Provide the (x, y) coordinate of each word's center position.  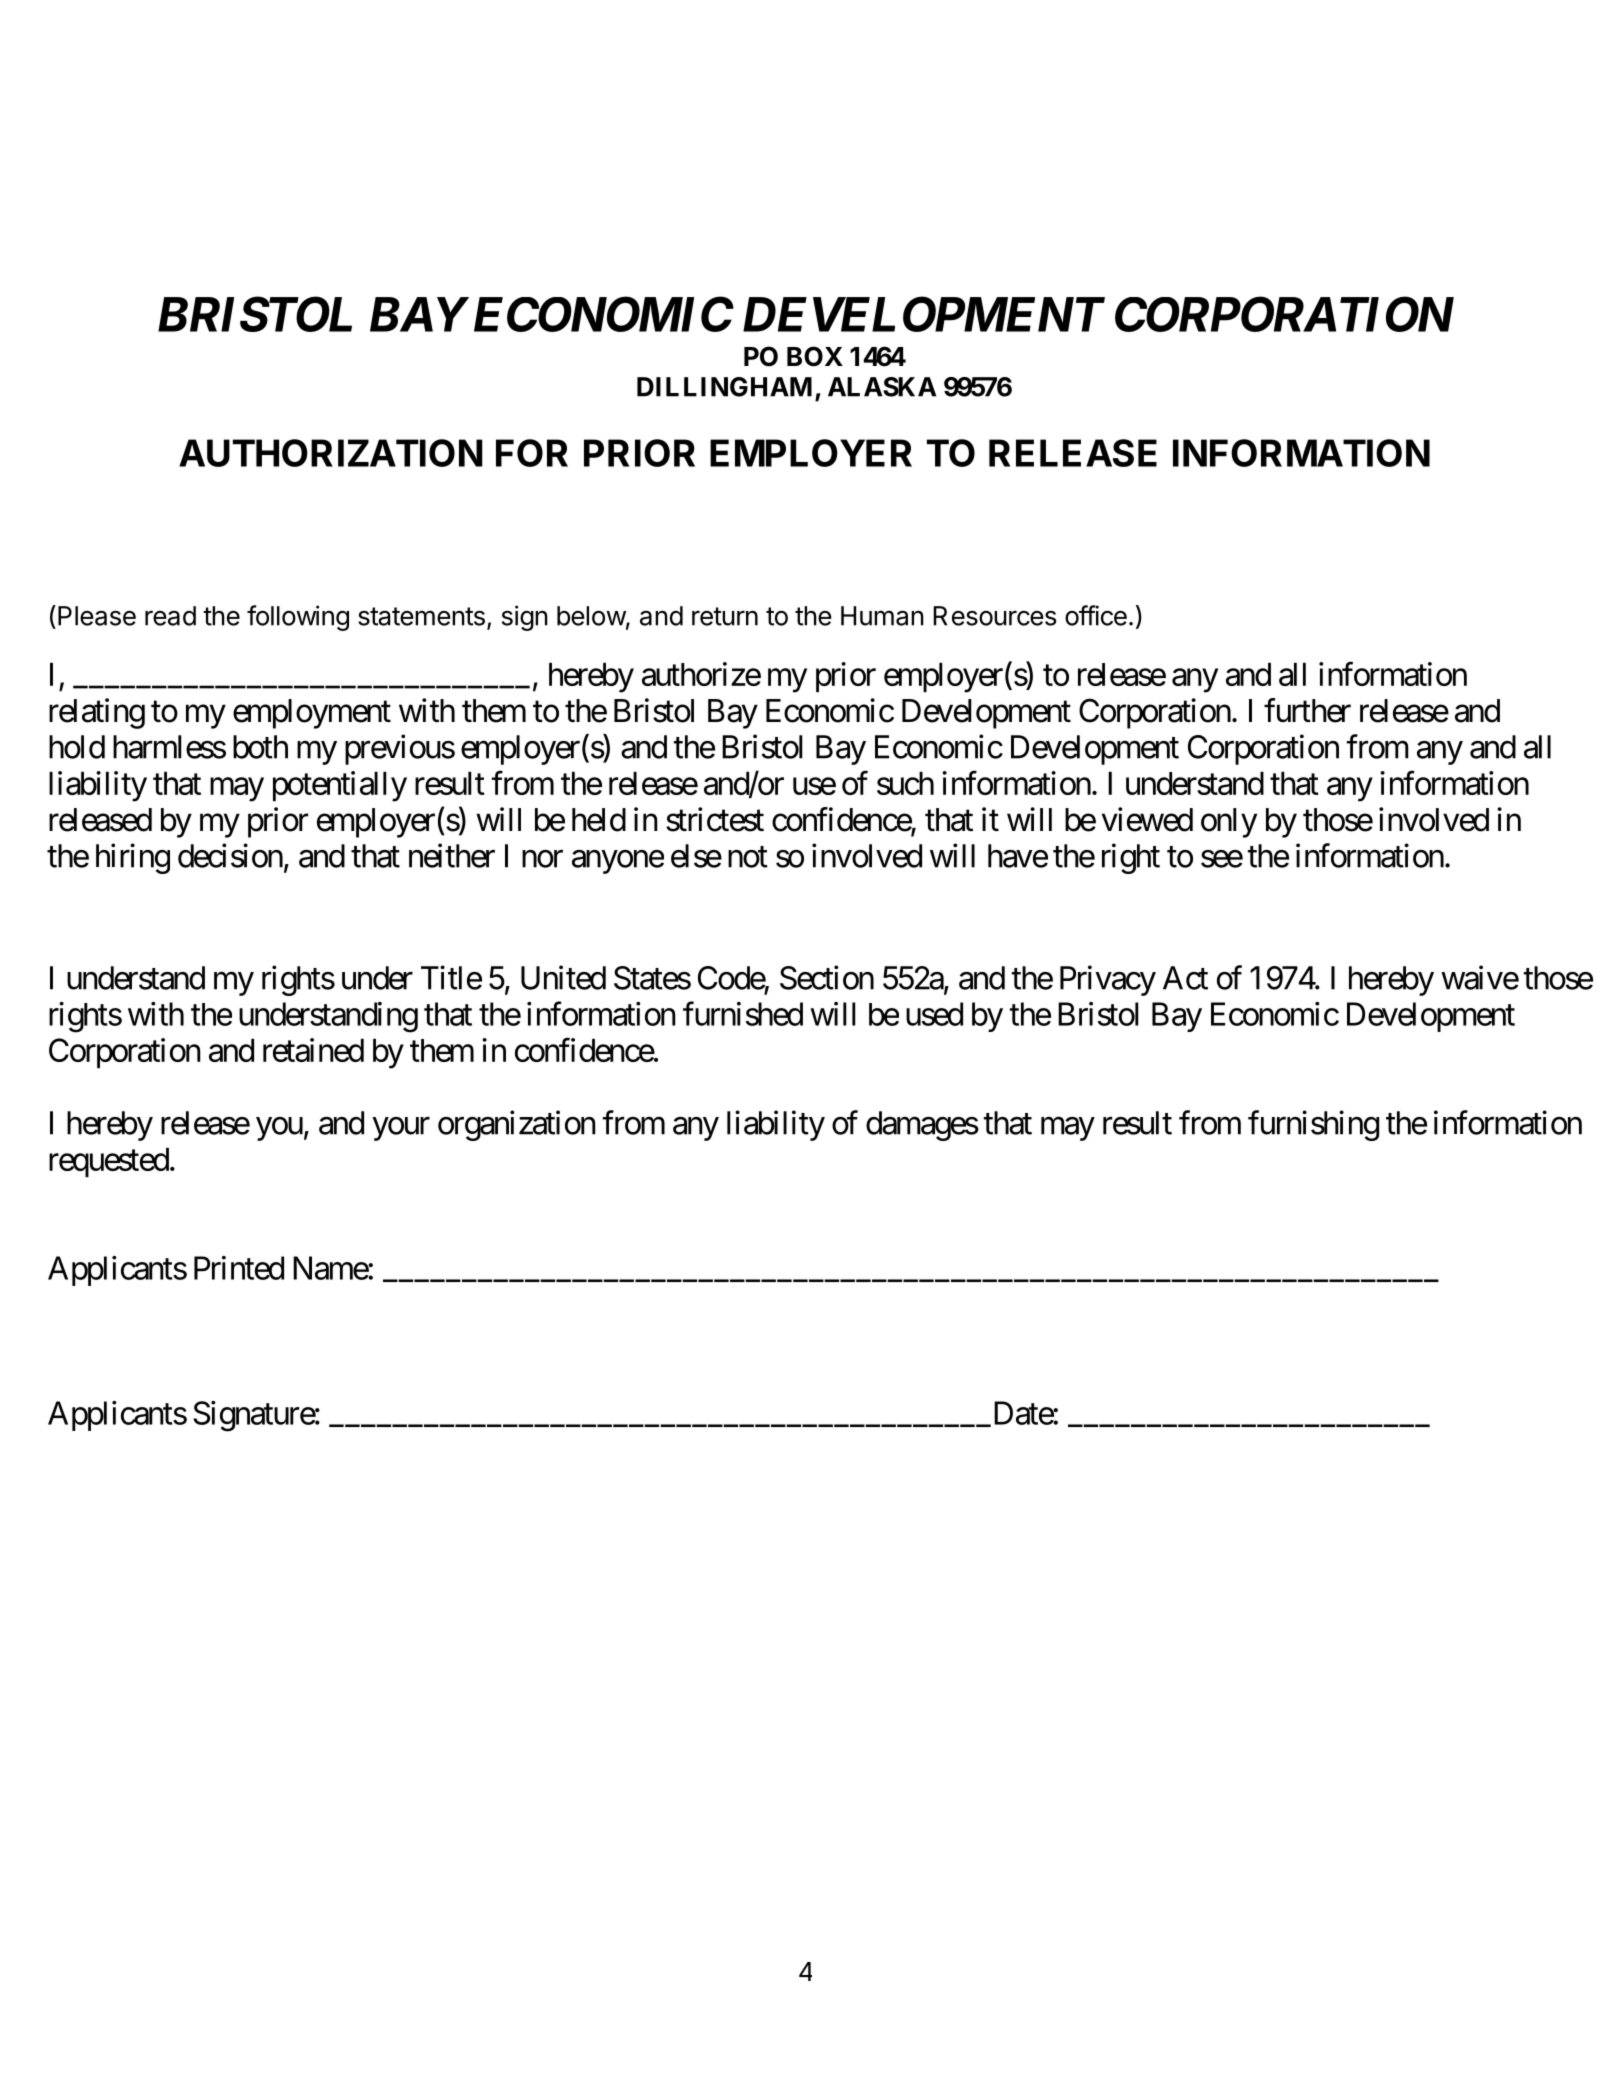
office (1096, 615)
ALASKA (882, 387)
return (725, 616)
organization (517, 1125)
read (170, 616)
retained (313, 1050)
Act (1185, 978)
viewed (1147, 819)
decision (230, 855)
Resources (994, 616)
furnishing (1313, 1125)
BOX (815, 356)
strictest (715, 819)
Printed (239, 1268)
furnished (743, 1014)
